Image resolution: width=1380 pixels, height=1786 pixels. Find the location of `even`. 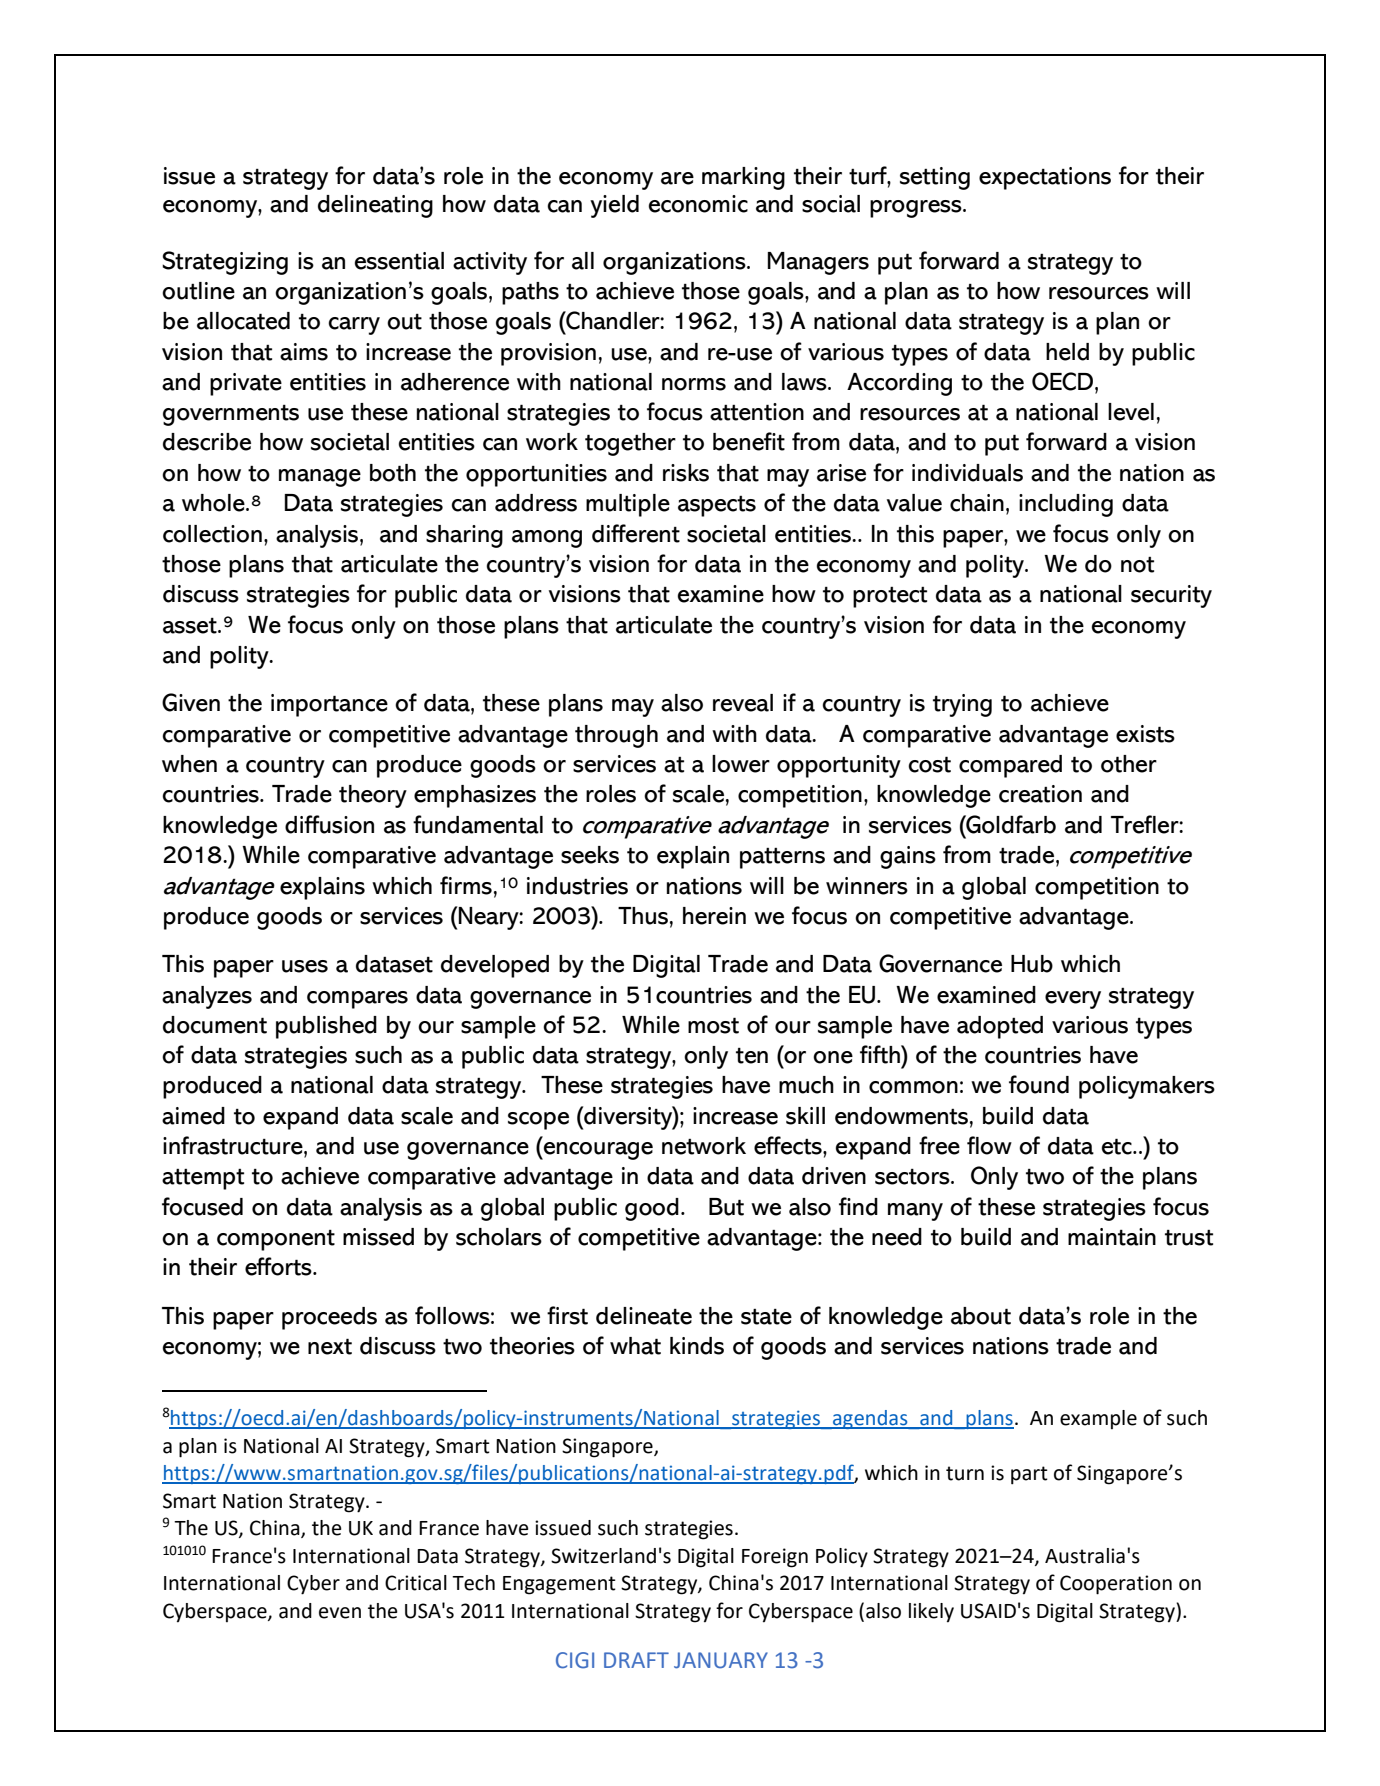

even is located at coordinates (340, 1613).
